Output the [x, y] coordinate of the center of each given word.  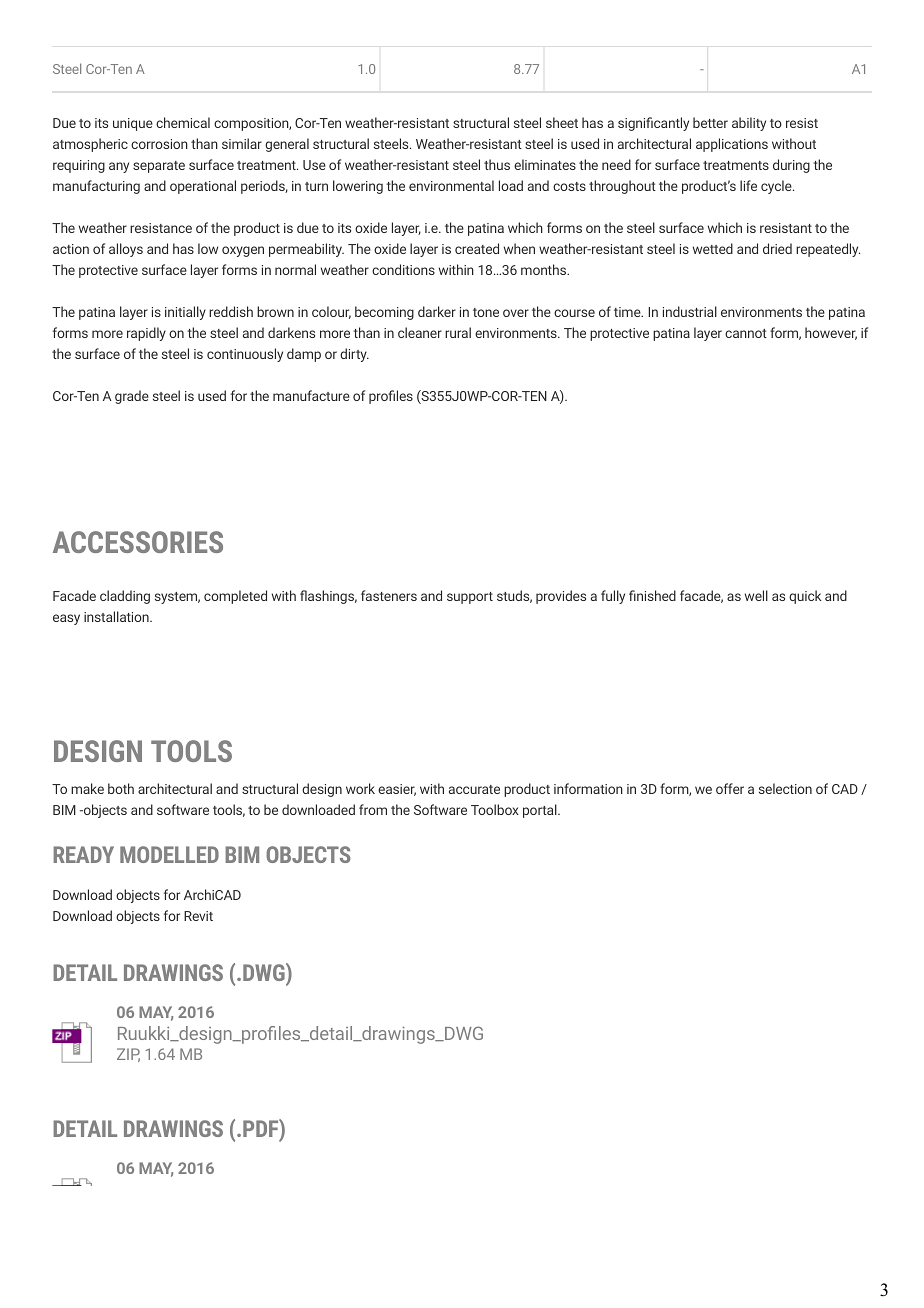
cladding [125, 597]
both [121, 788]
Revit [198, 916]
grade [132, 397]
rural [458, 332]
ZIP [128, 1055]
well [756, 595]
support [470, 598]
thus [497, 164]
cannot [746, 333]
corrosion [159, 144]
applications [732, 145]
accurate [474, 789]
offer [730, 788]
